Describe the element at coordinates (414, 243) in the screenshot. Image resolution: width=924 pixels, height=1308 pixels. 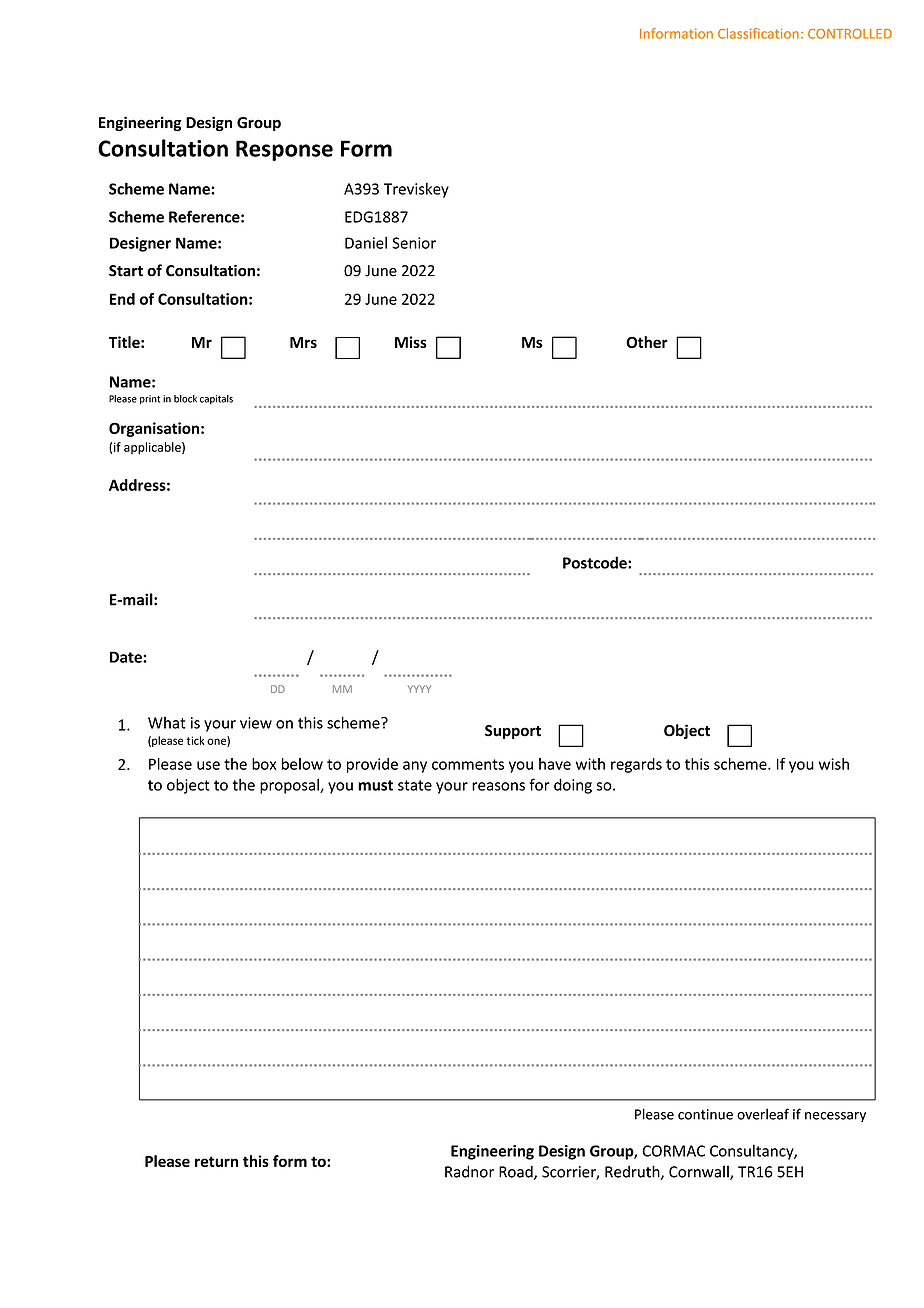
I see `Senior` at that location.
